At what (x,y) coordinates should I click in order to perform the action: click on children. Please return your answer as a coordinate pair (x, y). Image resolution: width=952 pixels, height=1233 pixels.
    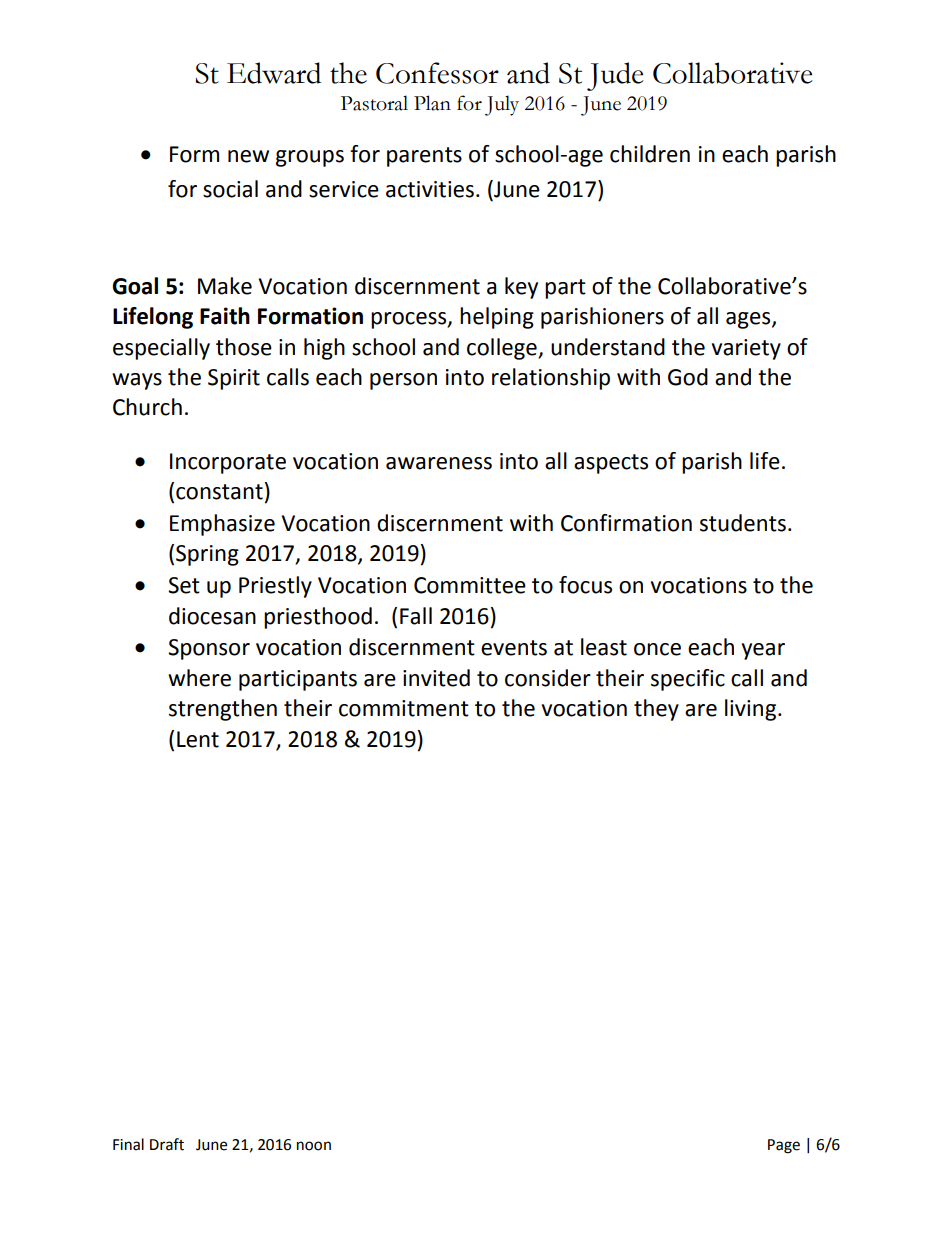
    Looking at the image, I should click on (650, 154).
